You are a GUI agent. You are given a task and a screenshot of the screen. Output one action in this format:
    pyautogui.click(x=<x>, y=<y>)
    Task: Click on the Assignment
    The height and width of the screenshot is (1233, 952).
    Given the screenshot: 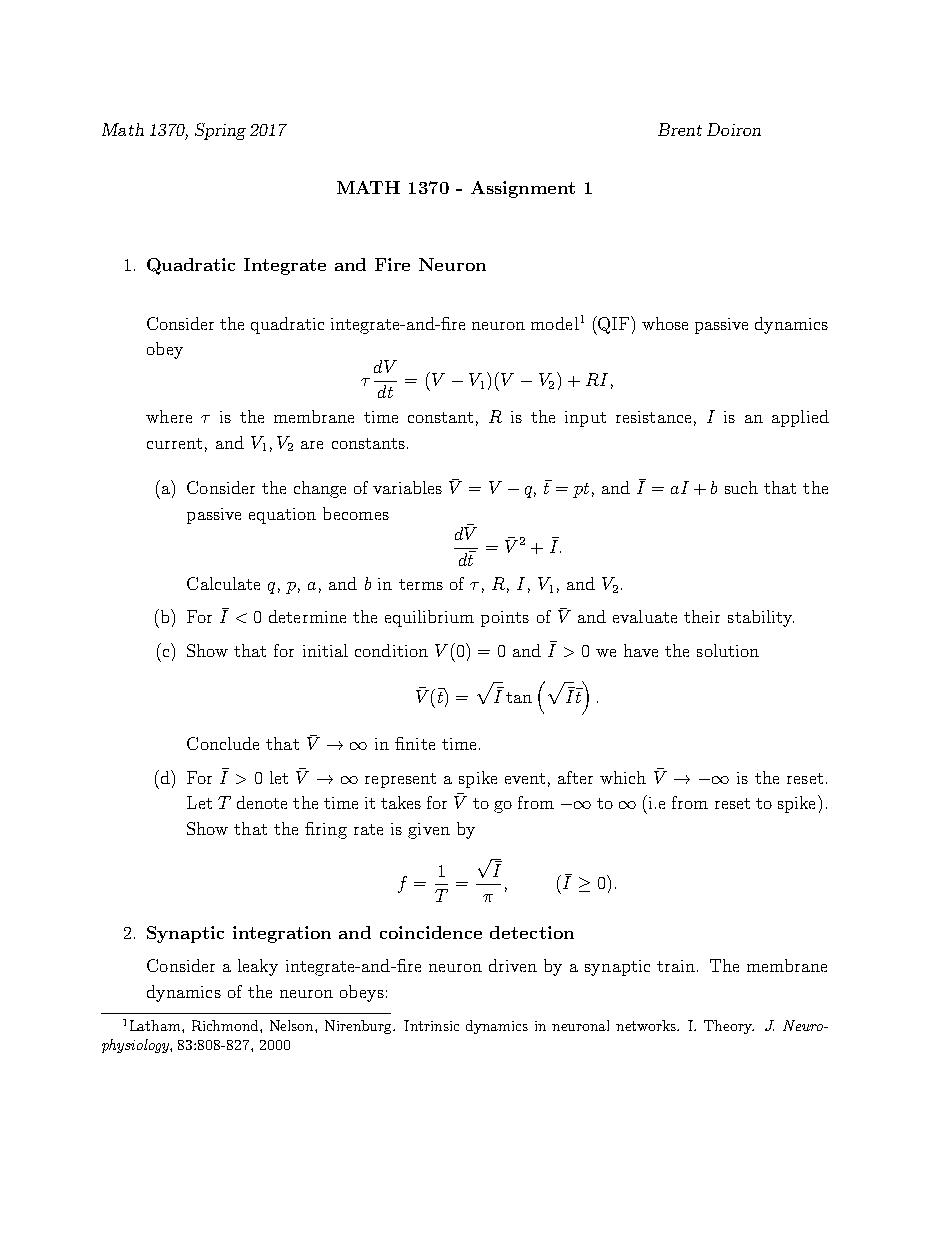 What is the action you would take?
    pyautogui.click(x=523, y=189)
